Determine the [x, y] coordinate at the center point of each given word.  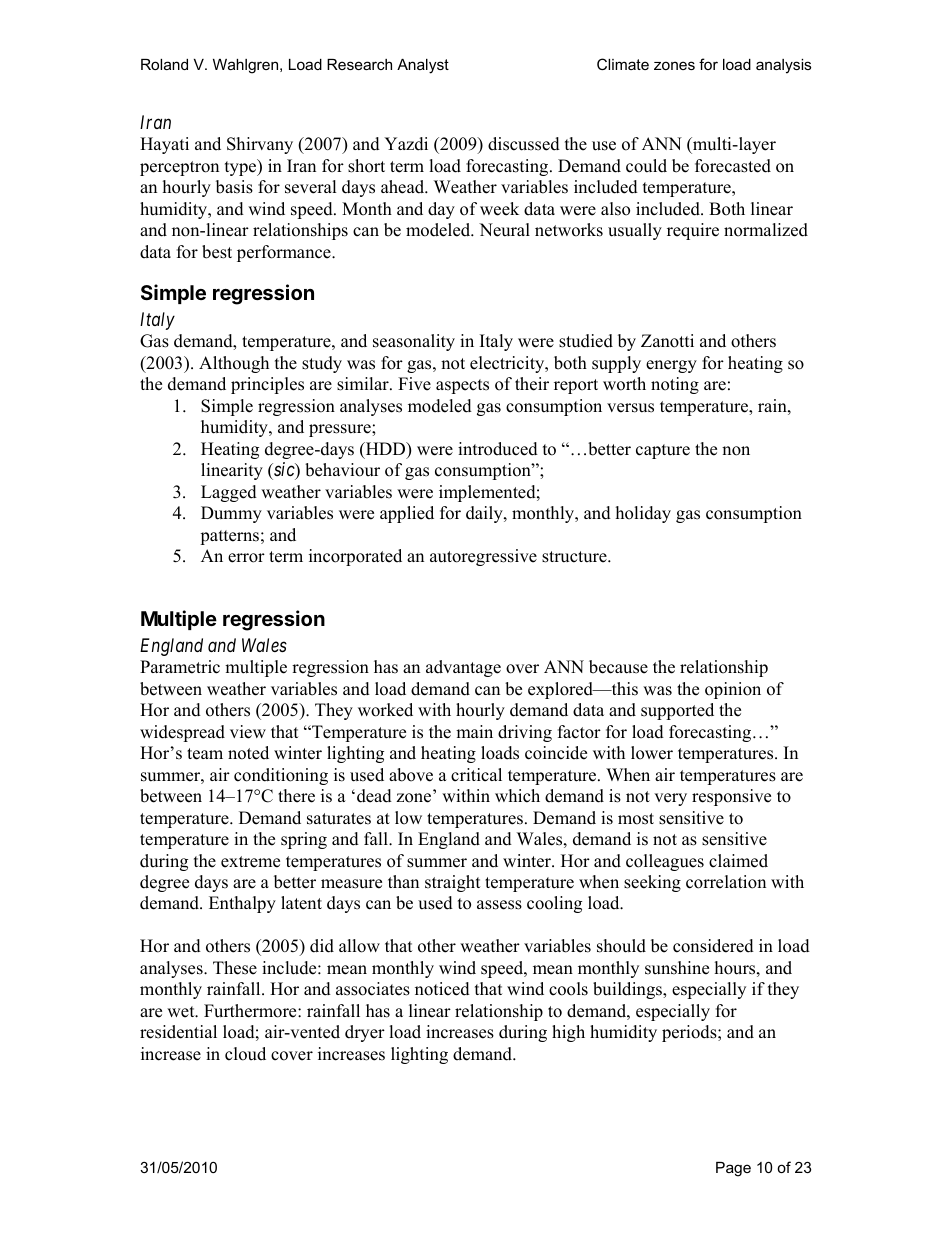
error [246, 558]
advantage [463, 668]
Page [733, 1169]
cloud [245, 1054]
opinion [733, 690]
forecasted [733, 166]
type [242, 167]
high [568, 1033]
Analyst [423, 66]
